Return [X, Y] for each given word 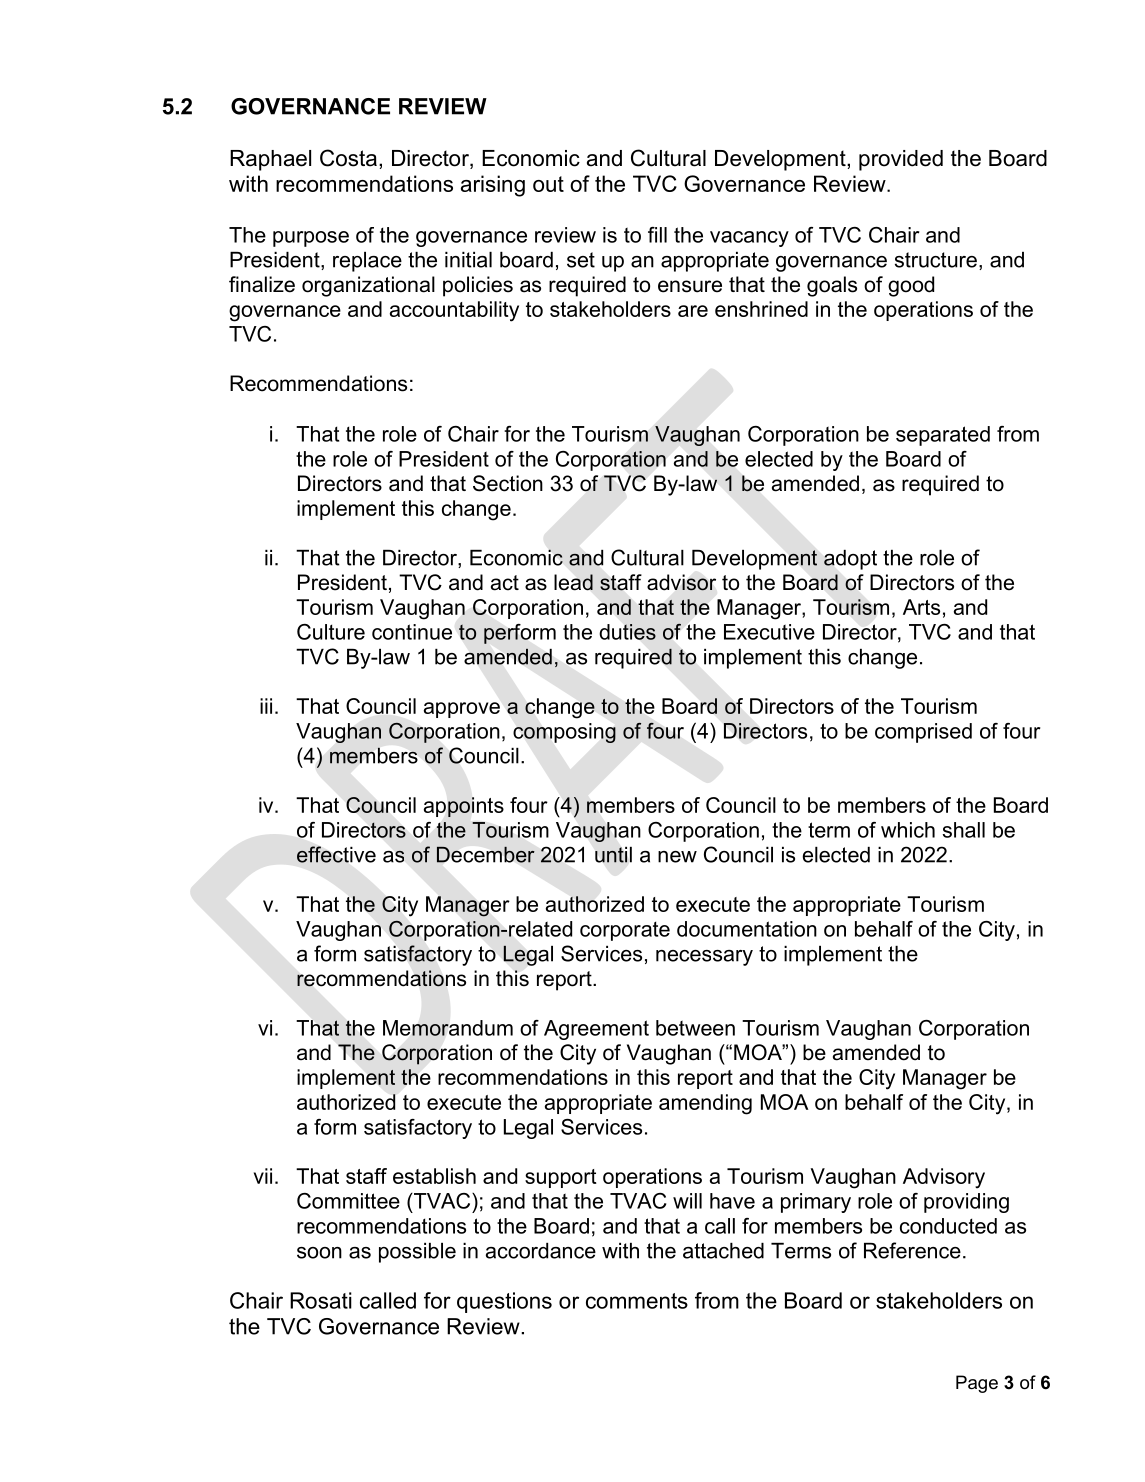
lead [573, 582]
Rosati [321, 1300]
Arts [921, 607]
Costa [348, 158]
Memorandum [448, 1028]
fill [657, 235]
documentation [747, 929]
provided [901, 160]
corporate [625, 931]
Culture [331, 632]
